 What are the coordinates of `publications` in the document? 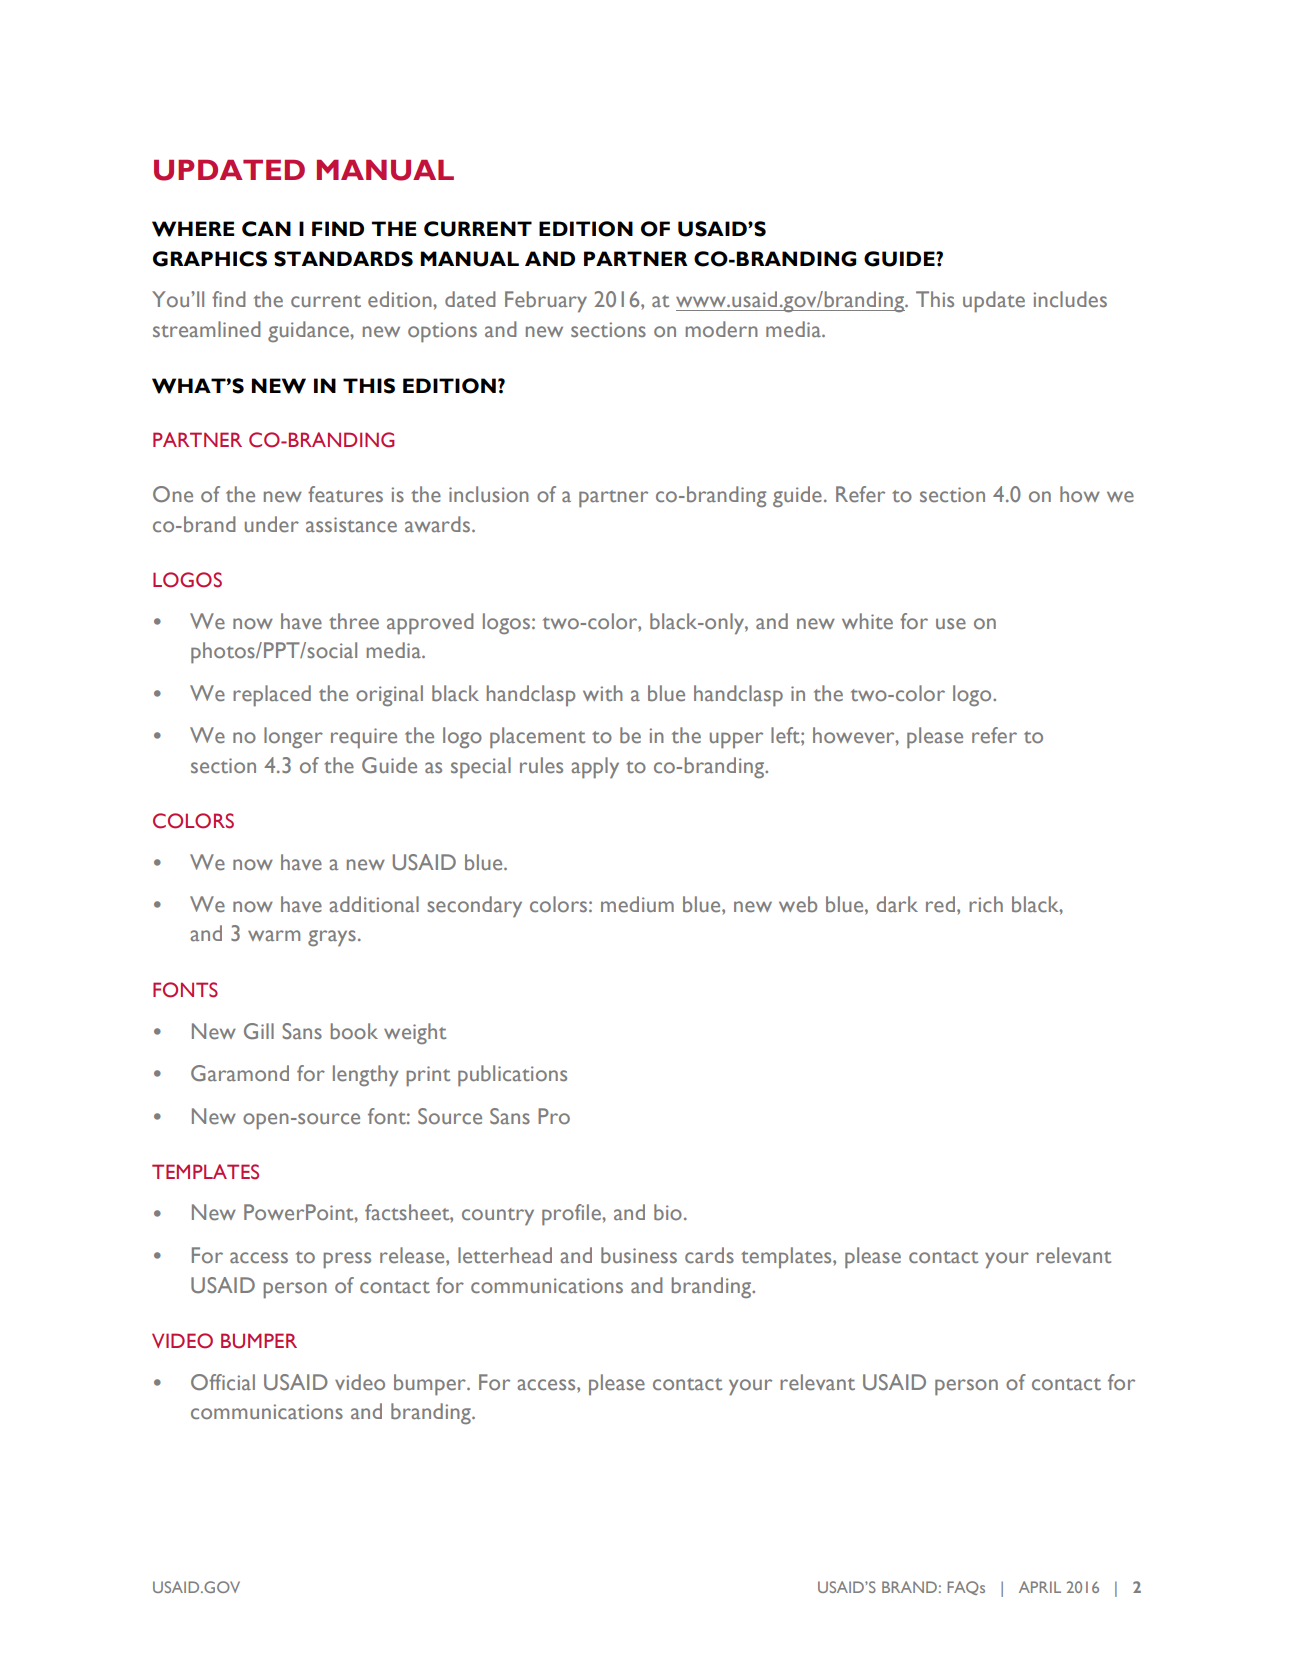 It's located at (512, 1076).
